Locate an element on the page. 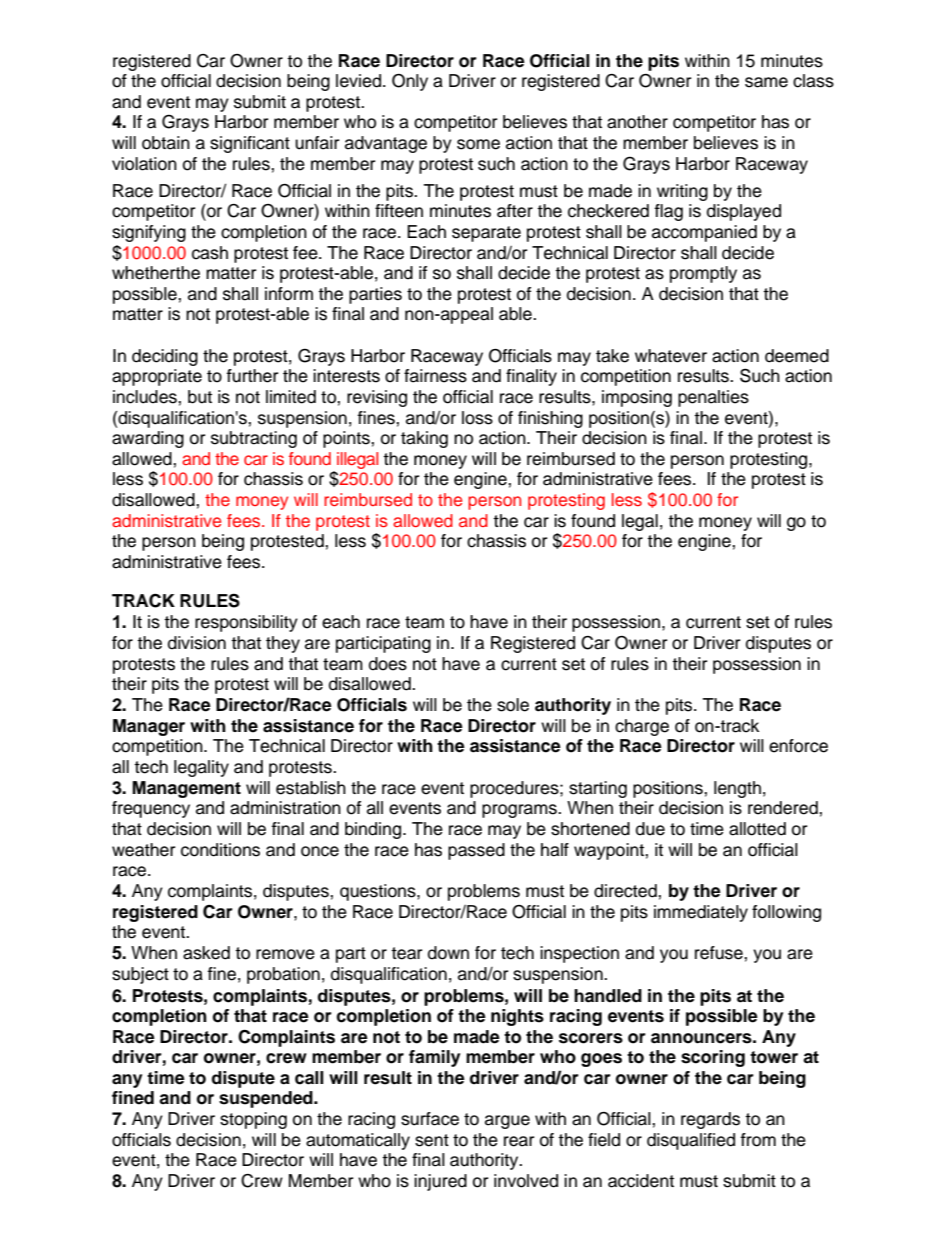  programs is located at coordinates (520, 811).
